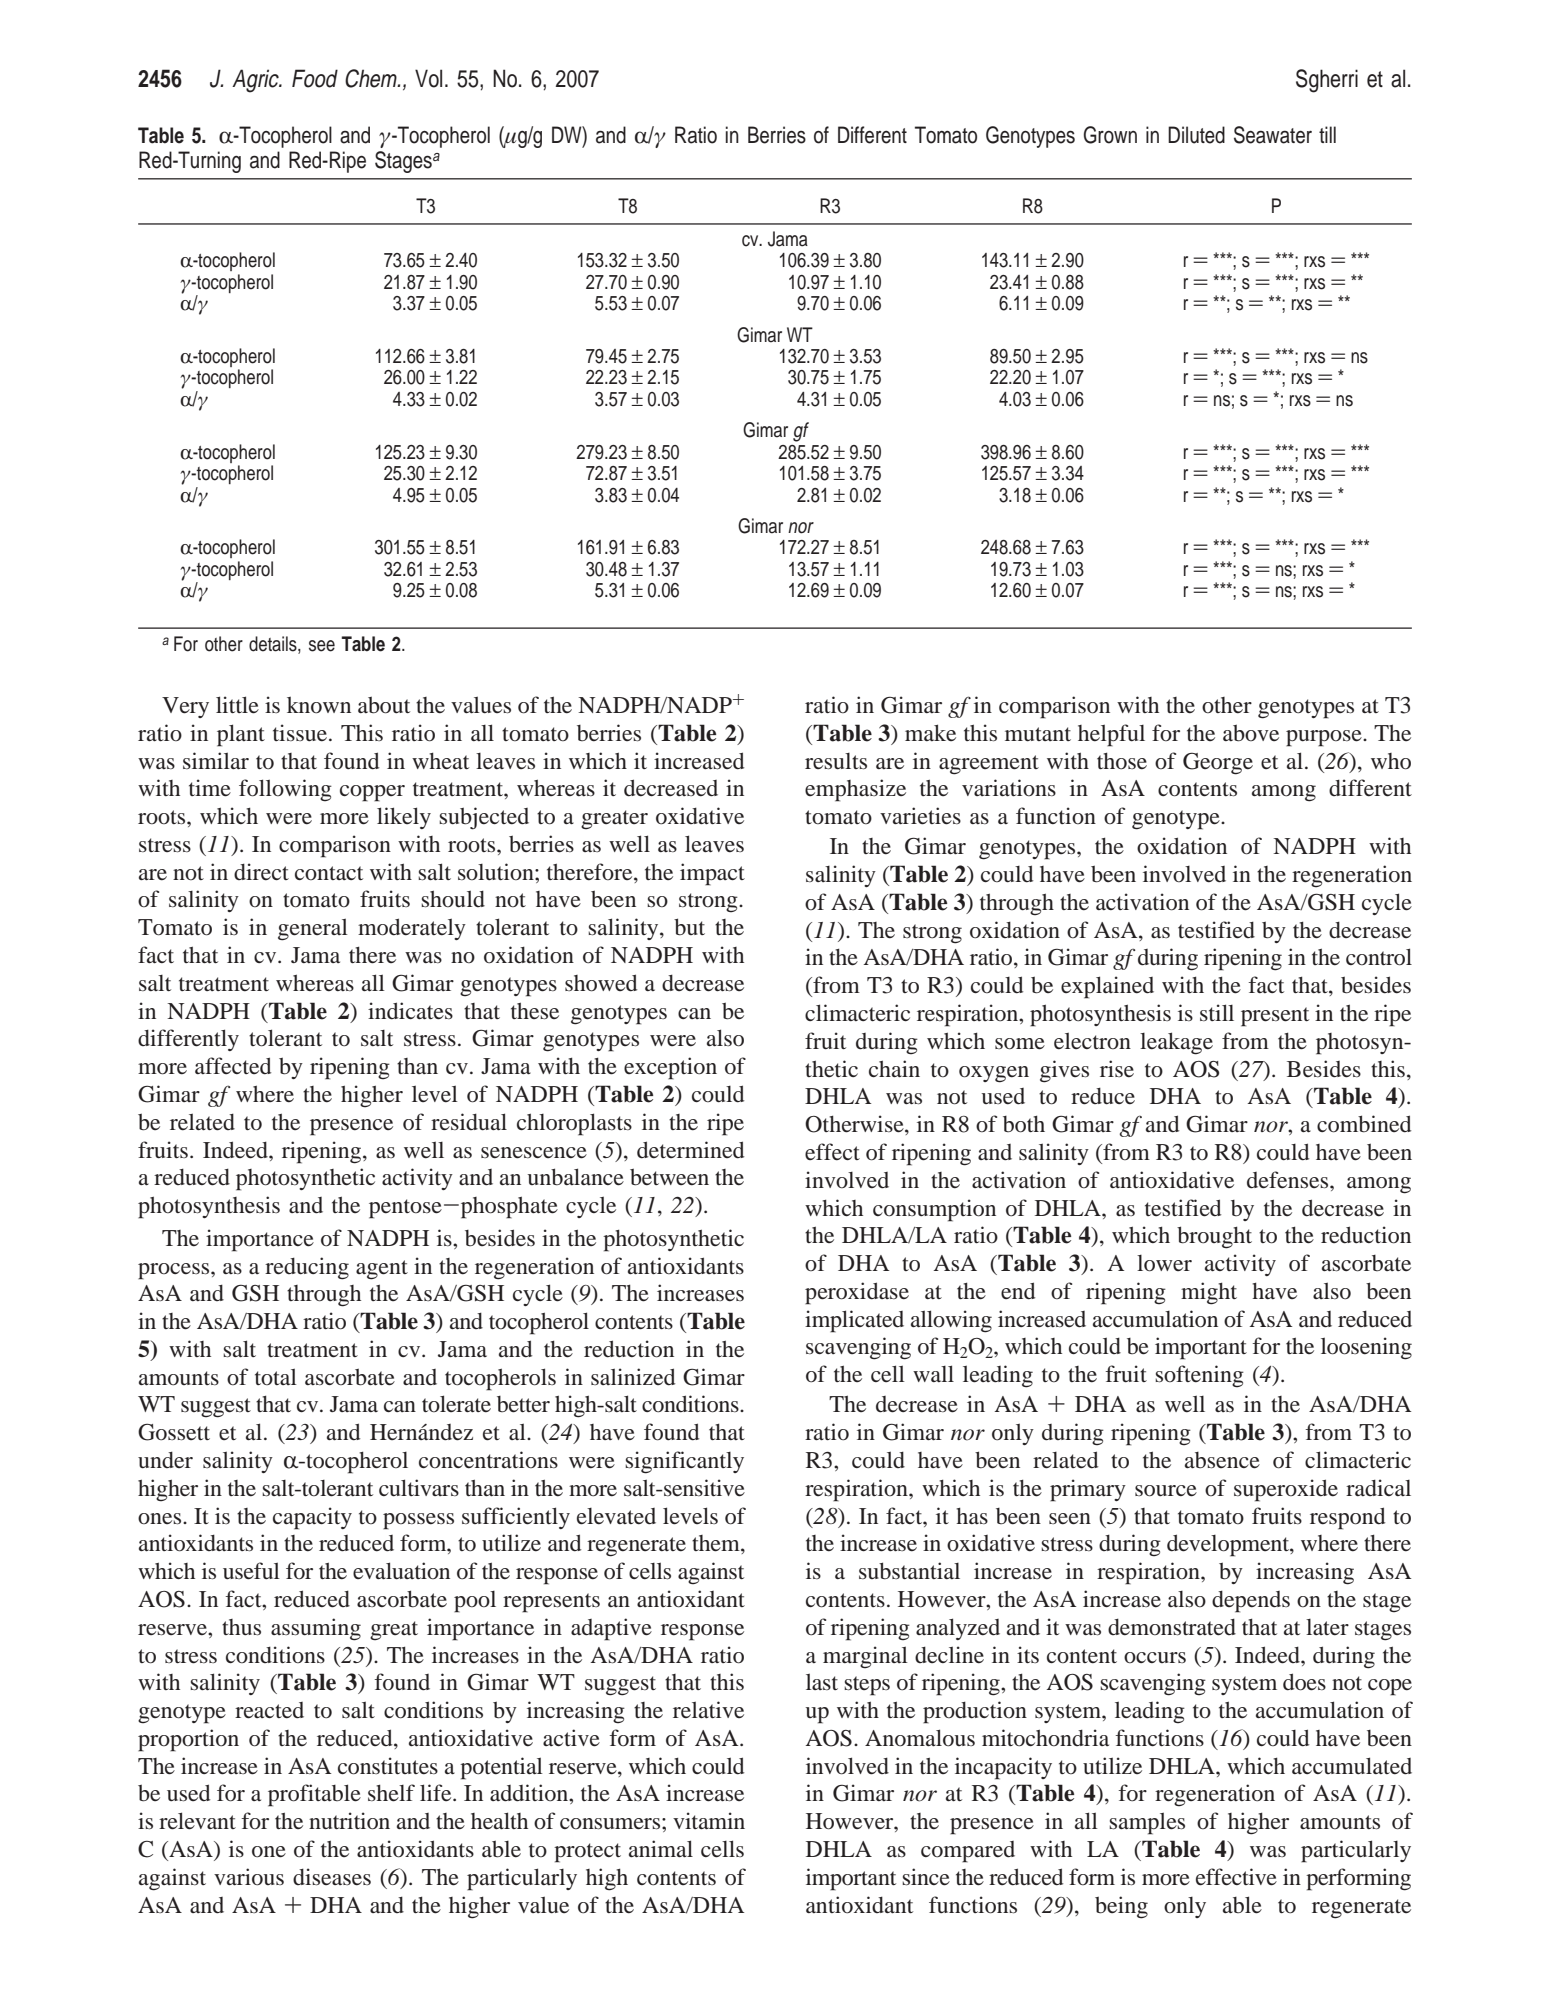 This page has width=1550, height=2005. I want to click on tissue, so click(300, 733).
